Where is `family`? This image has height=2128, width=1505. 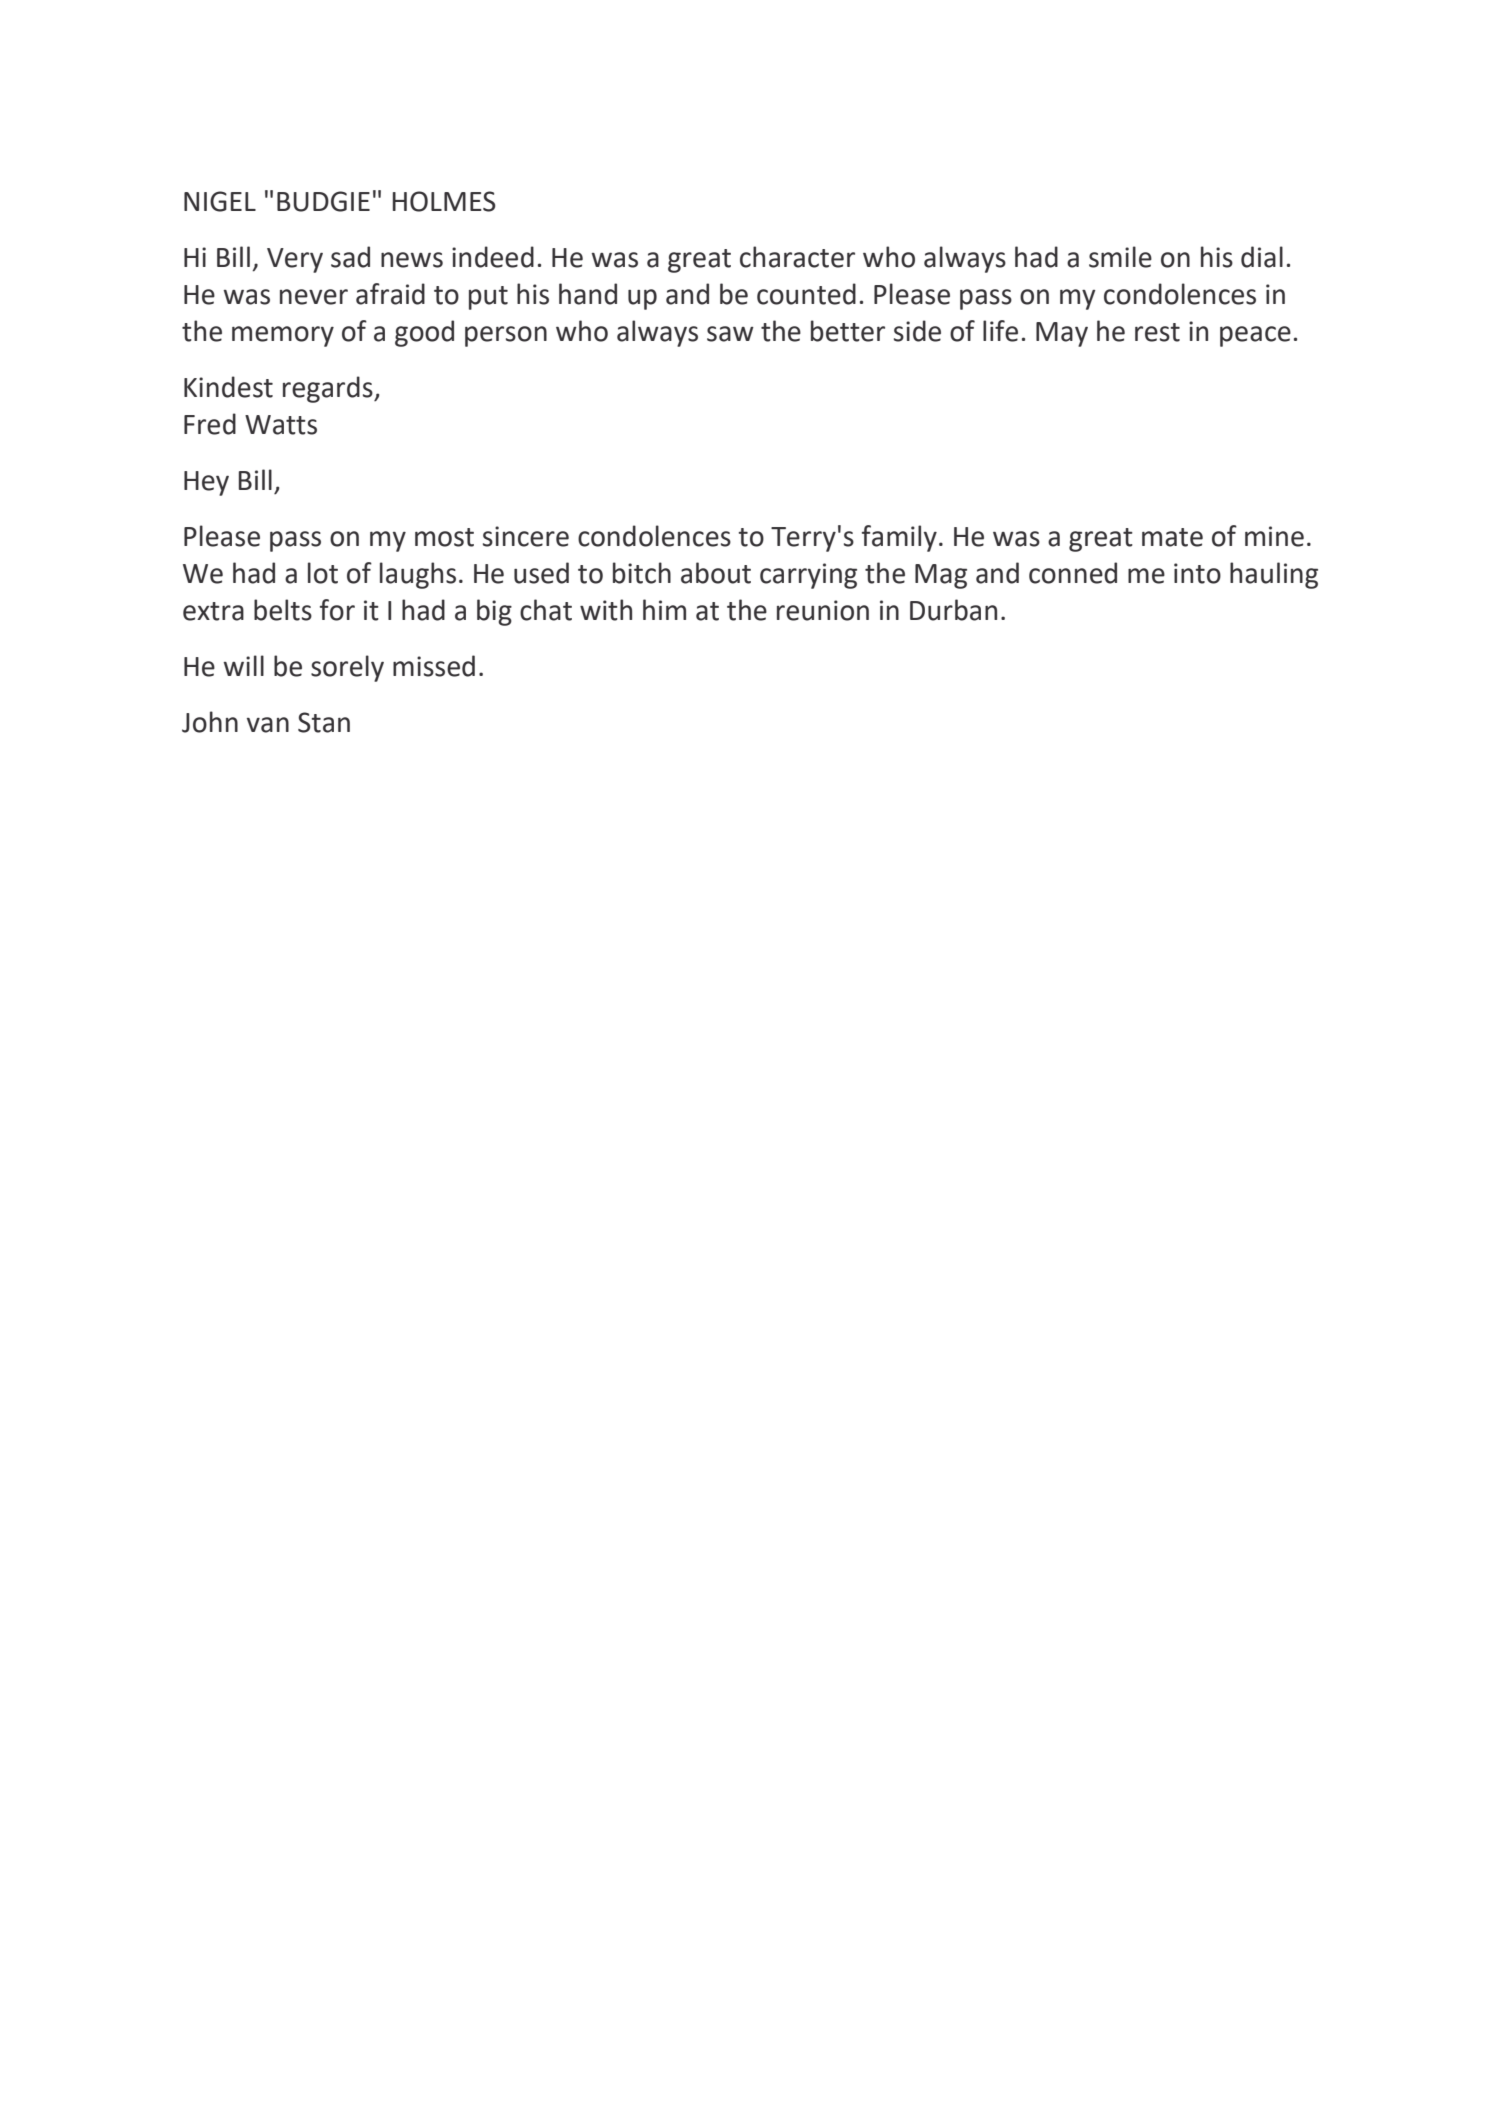 family is located at coordinates (899, 538).
